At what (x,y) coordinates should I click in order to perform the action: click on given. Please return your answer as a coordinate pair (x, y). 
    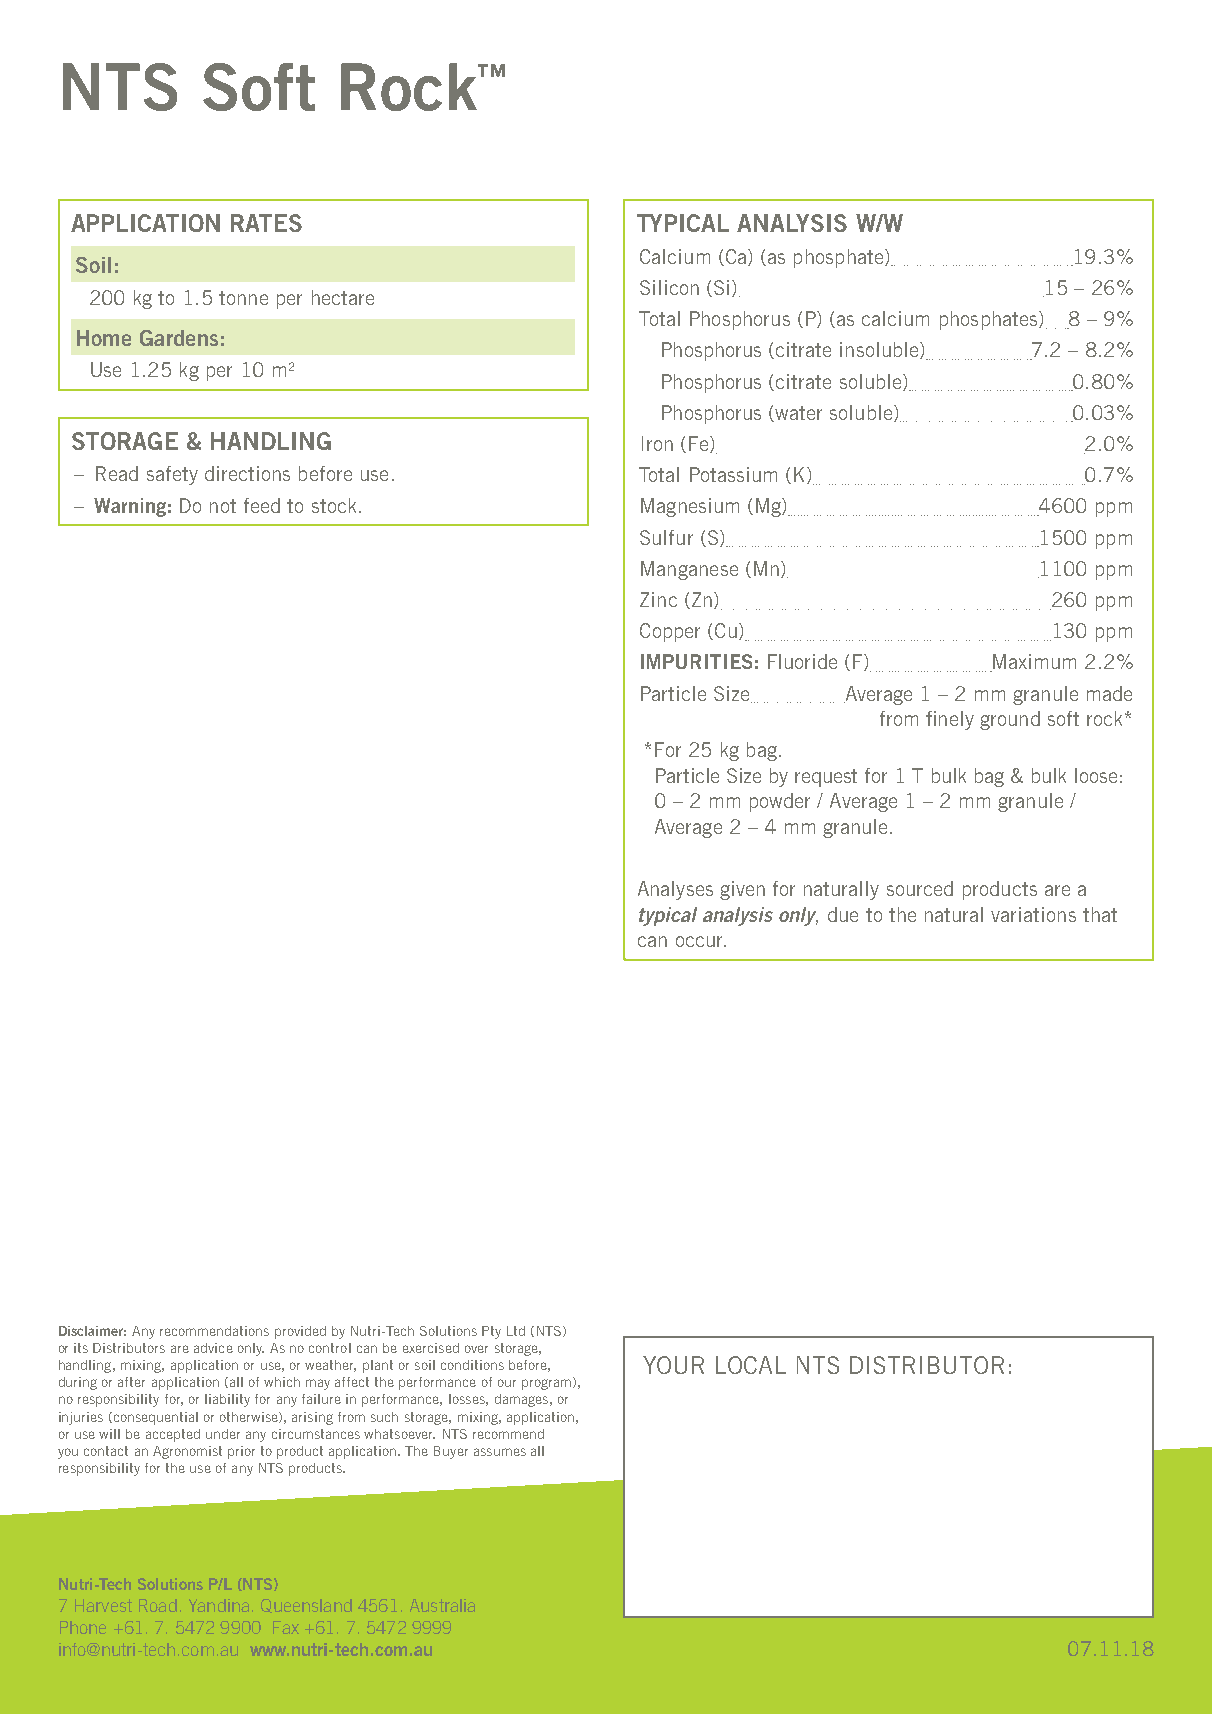
    Looking at the image, I should click on (742, 890).
